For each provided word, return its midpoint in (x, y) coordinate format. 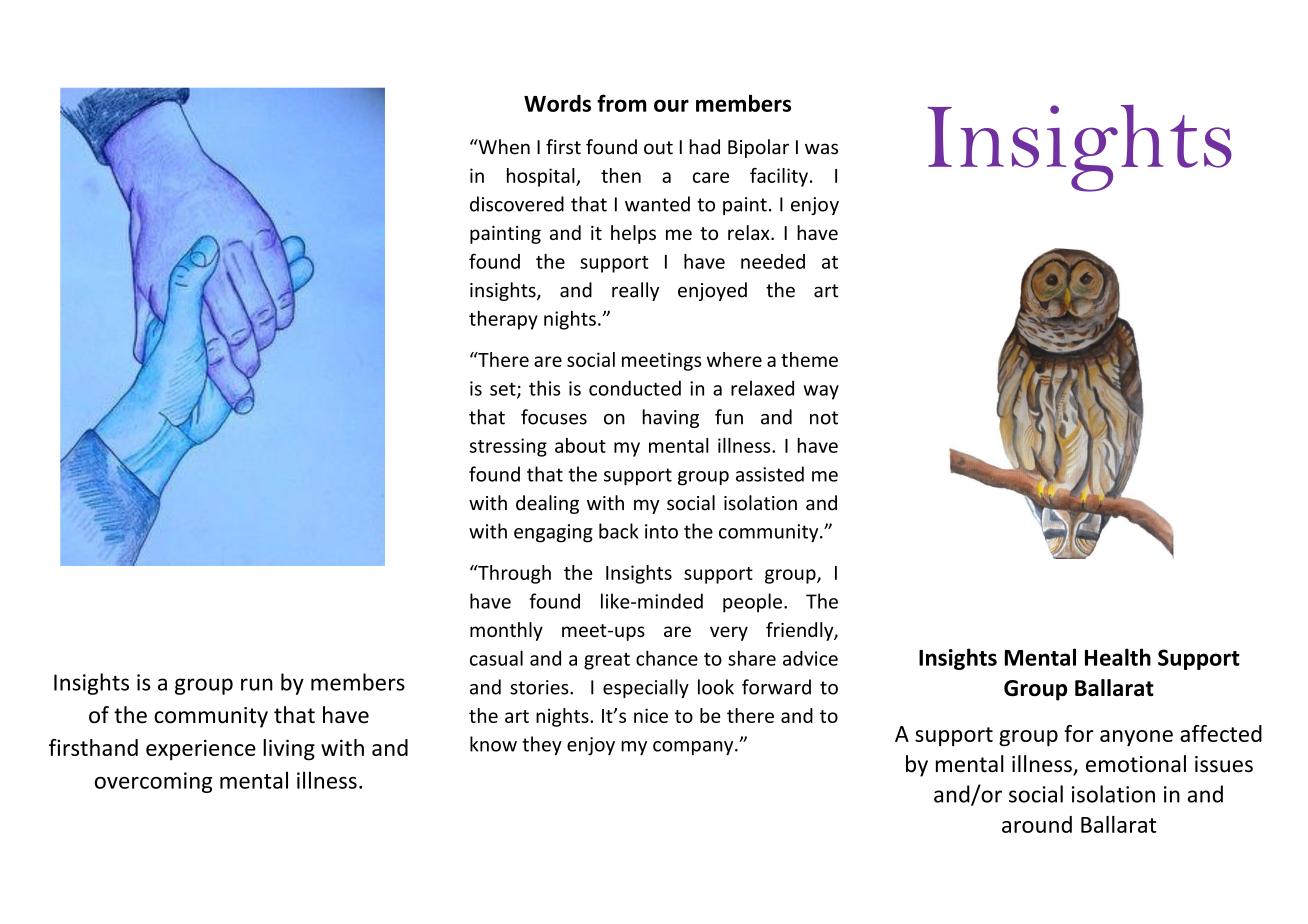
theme (809, 359)
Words (557, 103)
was (821, 149)
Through (513, 574)
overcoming (153, 782)
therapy (503, 320)
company (694, 748)
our (671, 105)
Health (1118, 657)
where (734, 359)
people (752, 603)
